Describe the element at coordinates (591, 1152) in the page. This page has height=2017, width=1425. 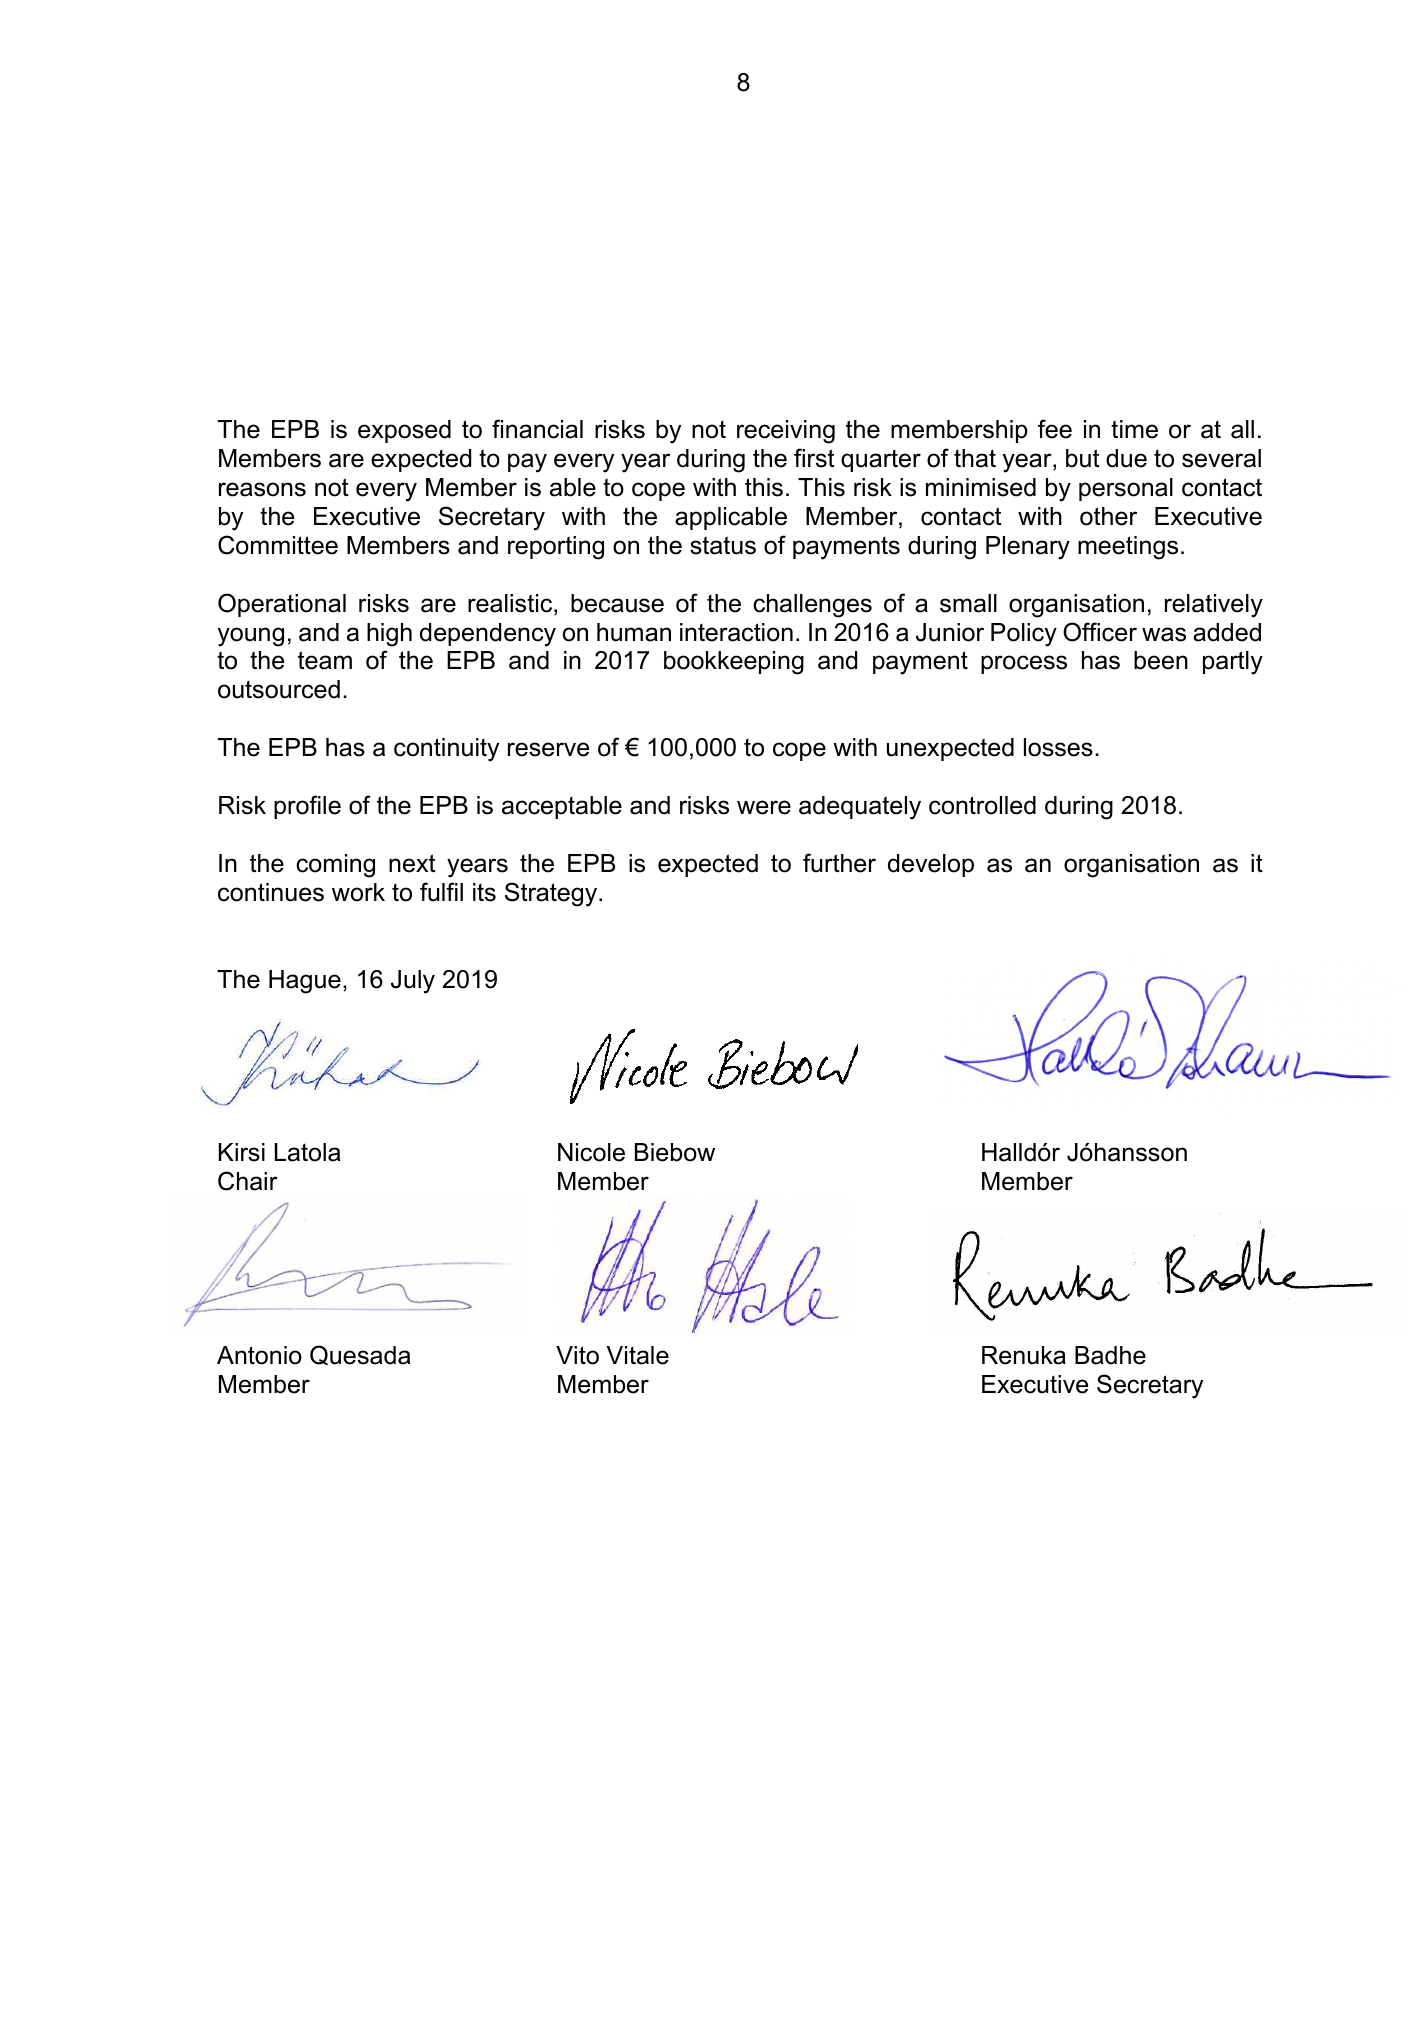
I see `Nicole` at that location.
